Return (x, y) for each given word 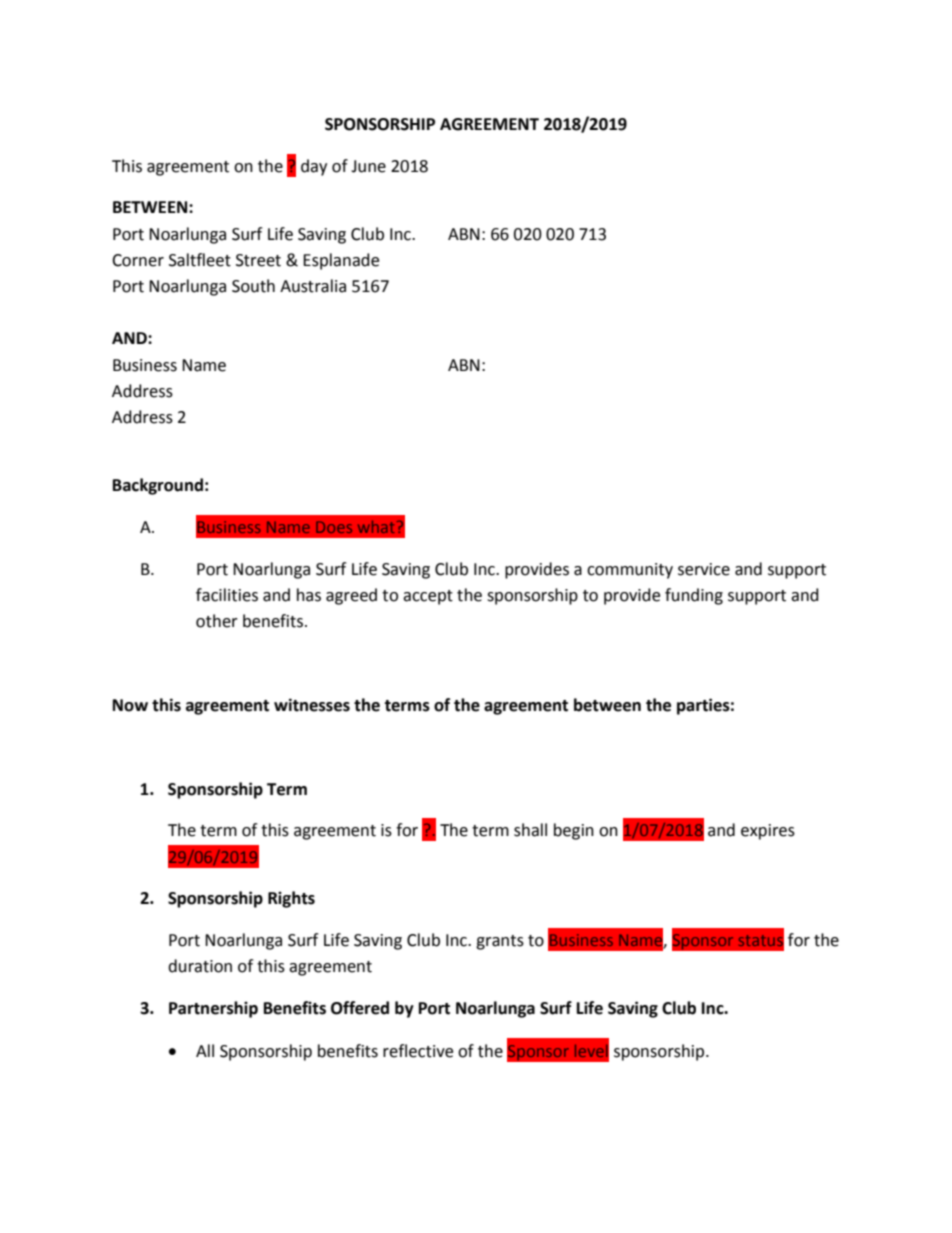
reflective (418, 1051)
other (217, 621)
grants (500, 942)
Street (258, 260)
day (314, 167)
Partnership (213, 1009)
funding (694, 596)
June (368, 166)
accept (428, 597)
